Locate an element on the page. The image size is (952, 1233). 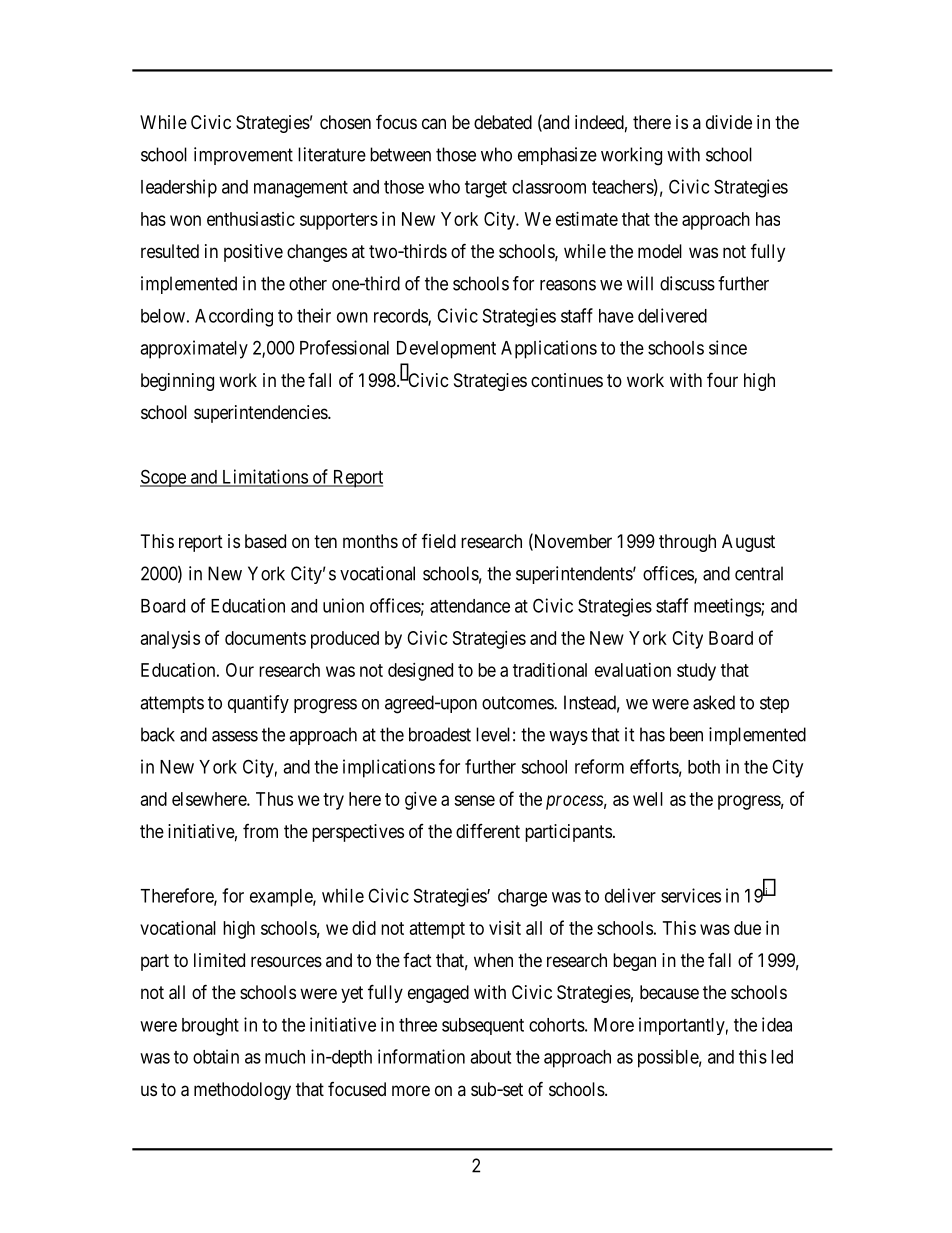
divide is located at coordinates (729, 122).
